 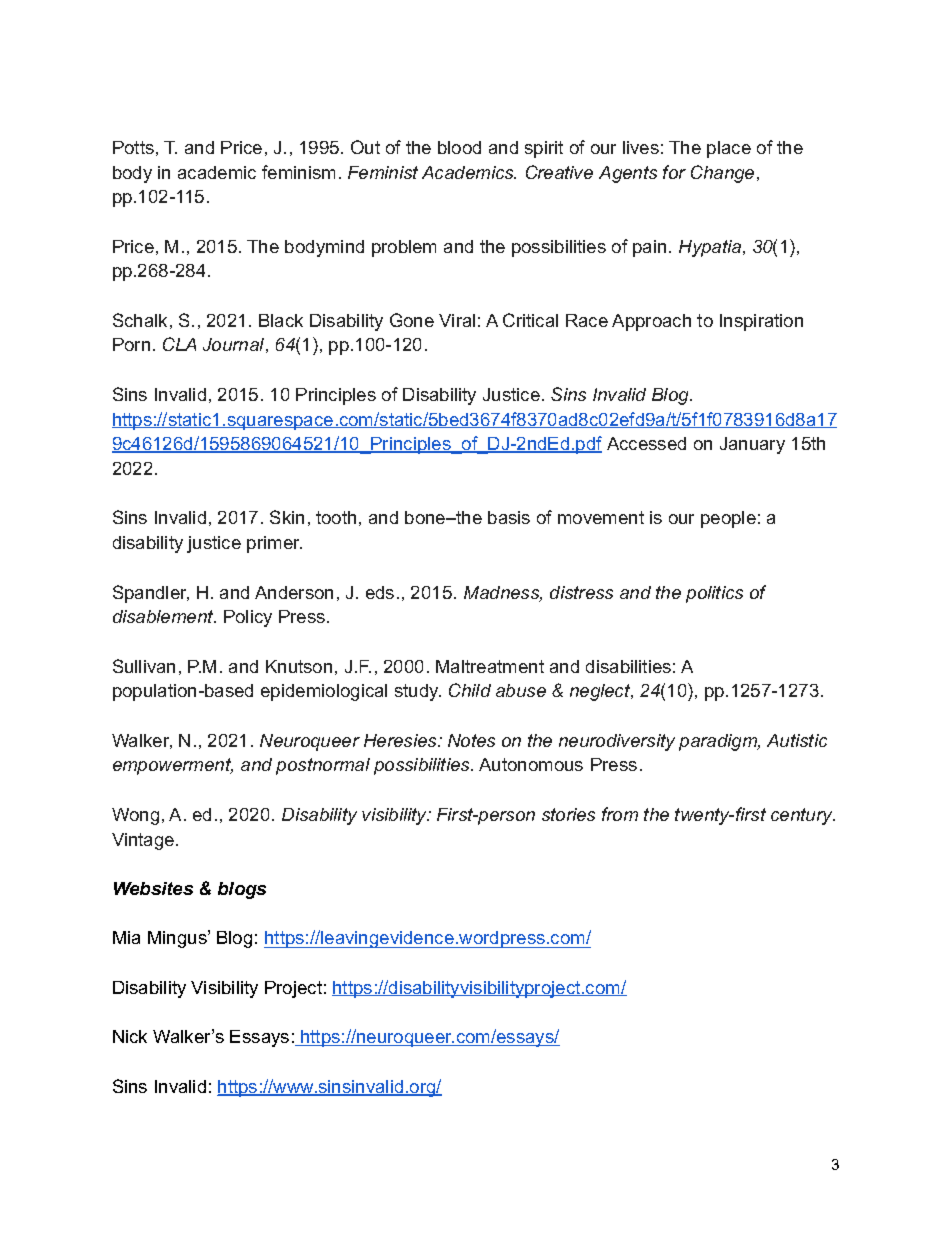 What do you see at coordinates (133, 147) in the screenshot?
I see `Potts` at bounding box center [133, 147].
